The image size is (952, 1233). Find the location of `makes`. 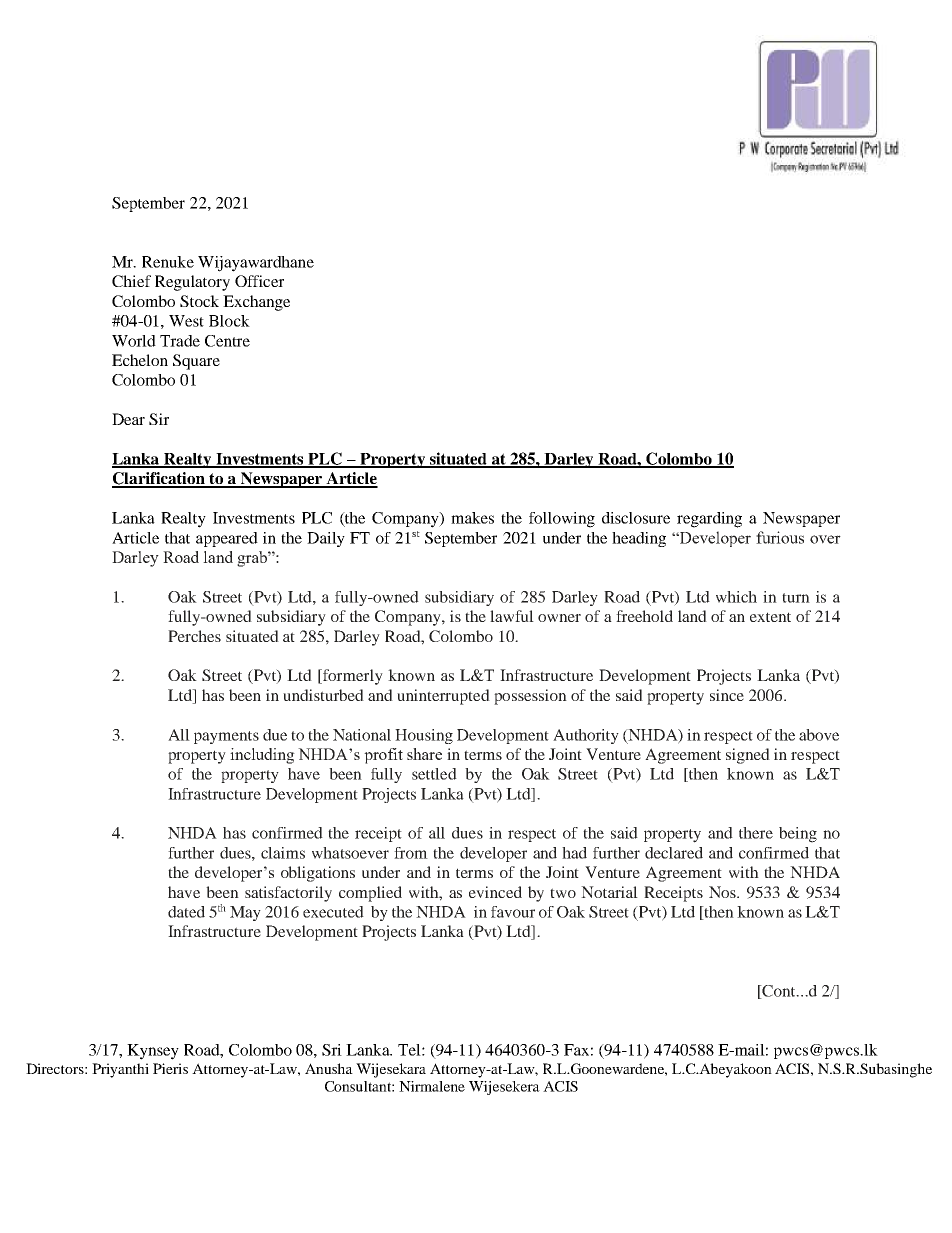

makes is located at coordinates (472, 518).
